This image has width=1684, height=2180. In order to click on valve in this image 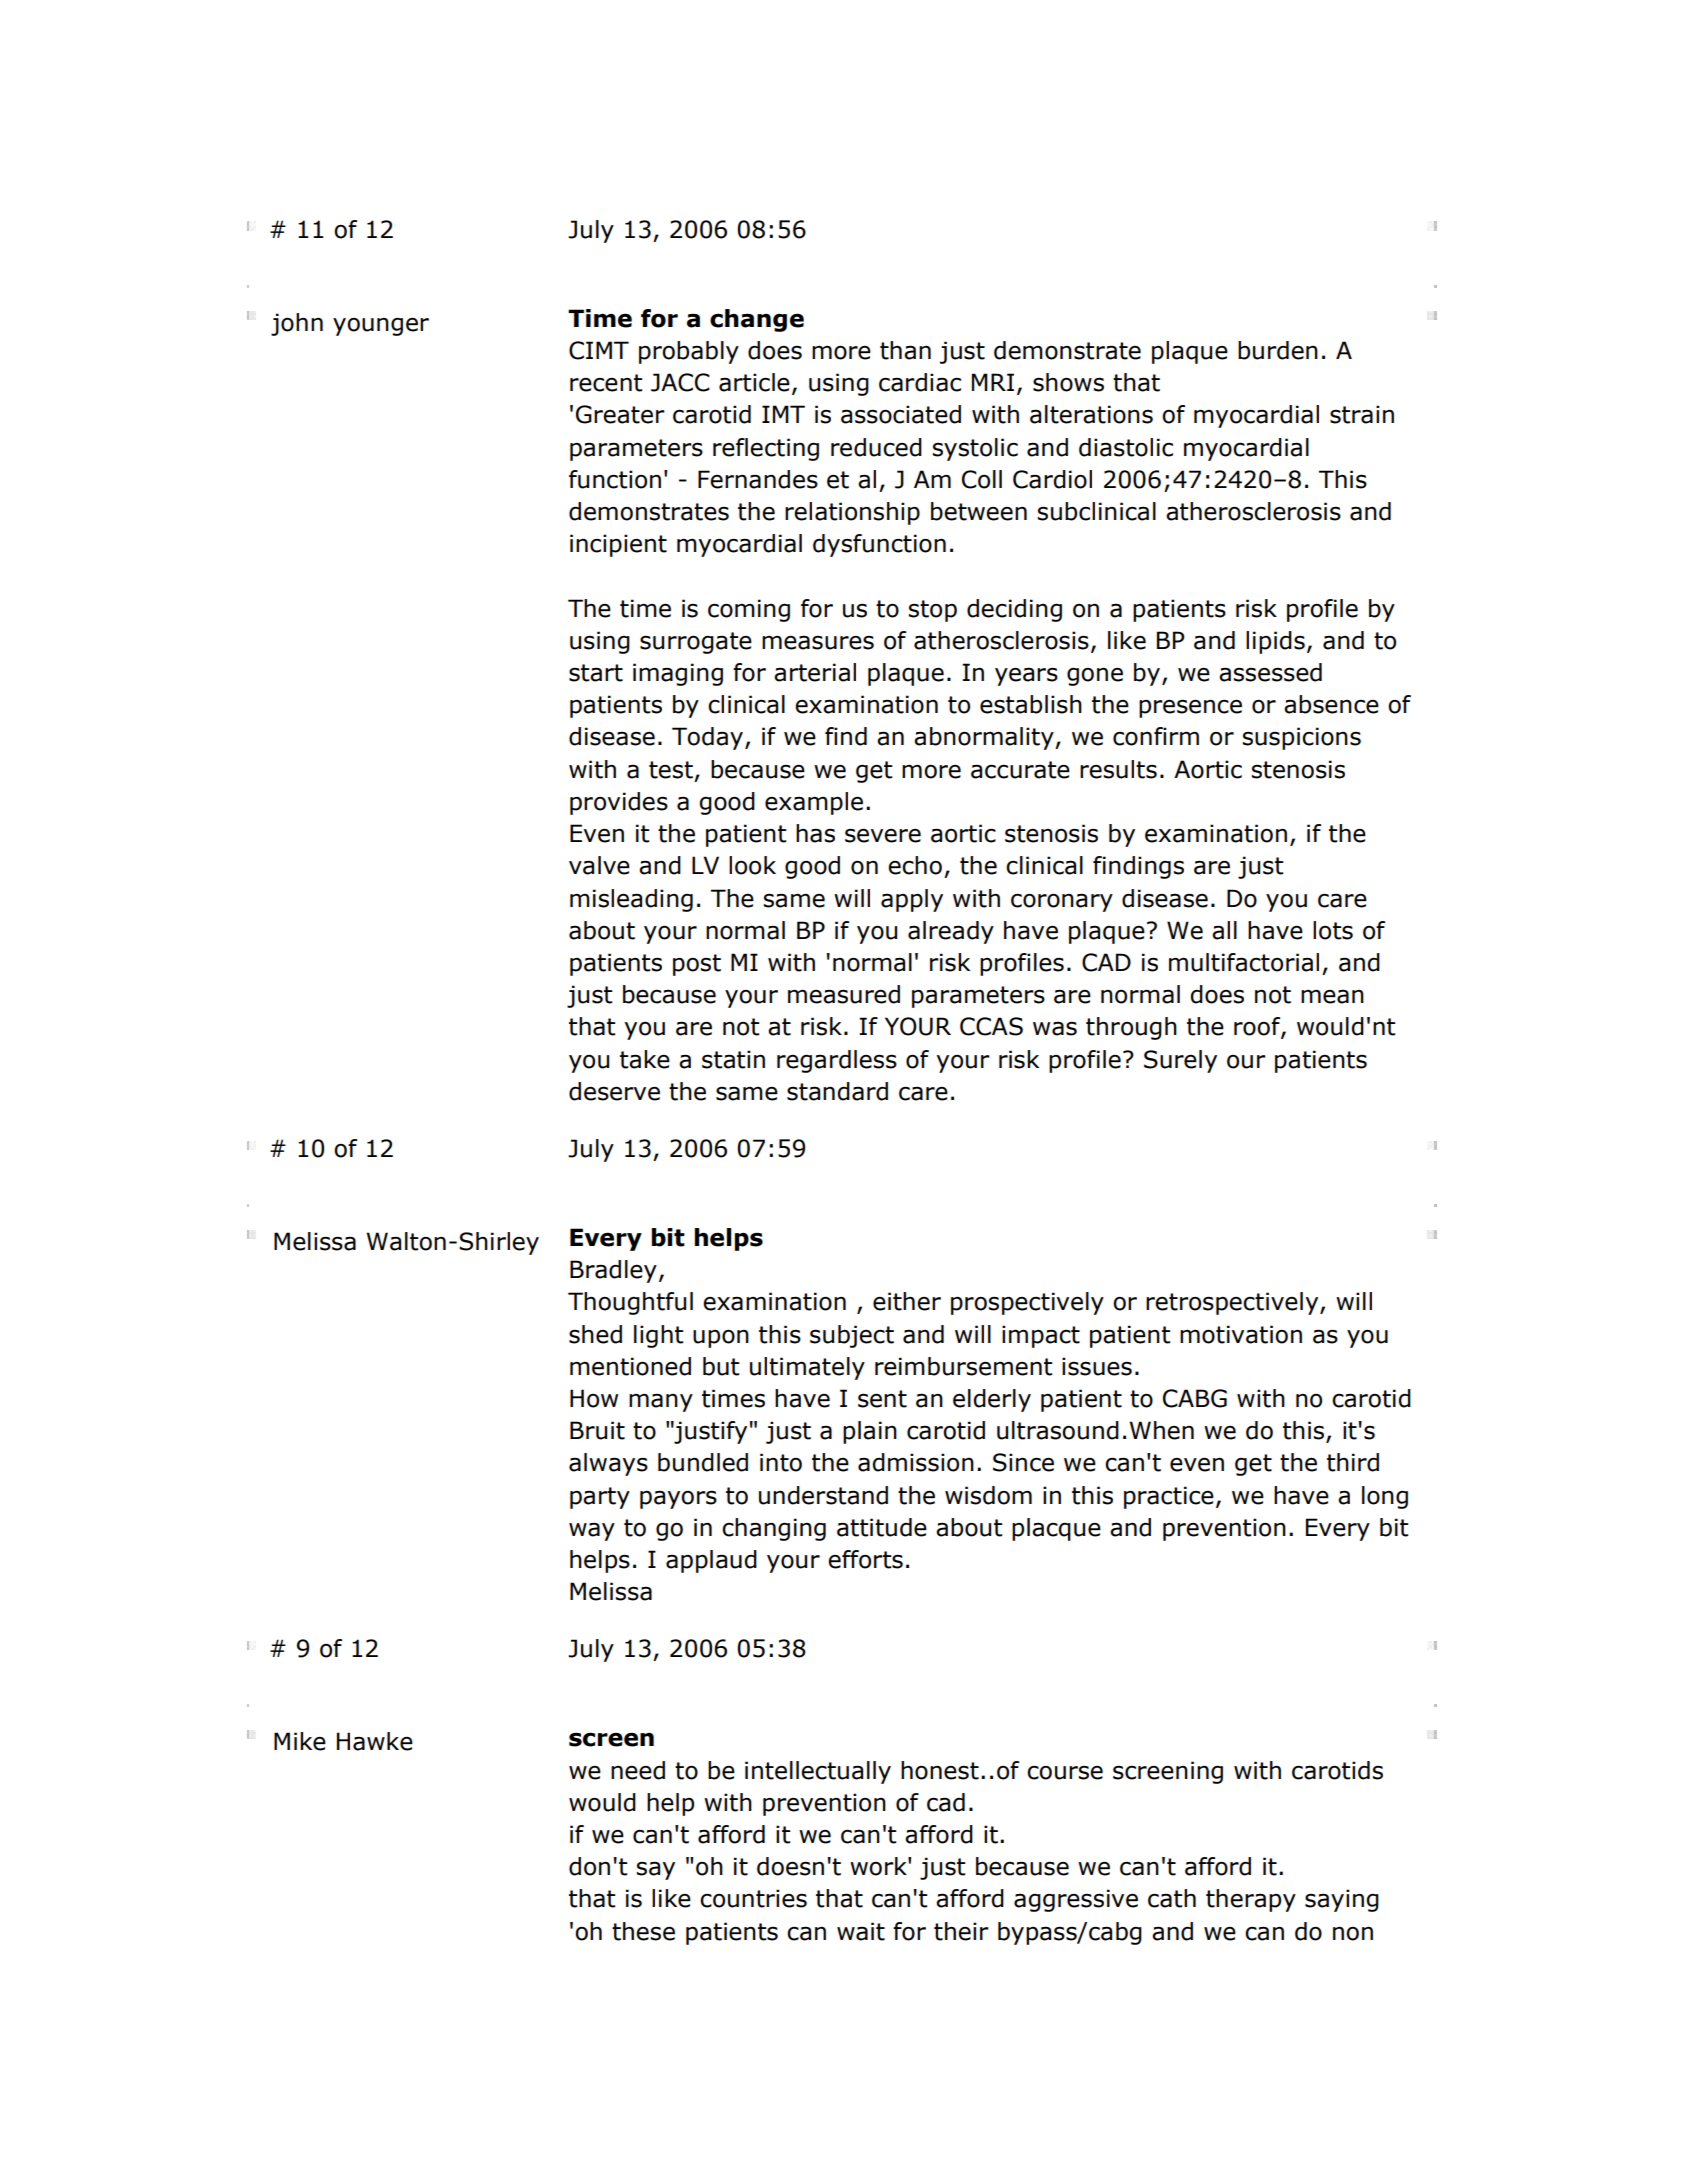, I will do `click(599, 865)`.
